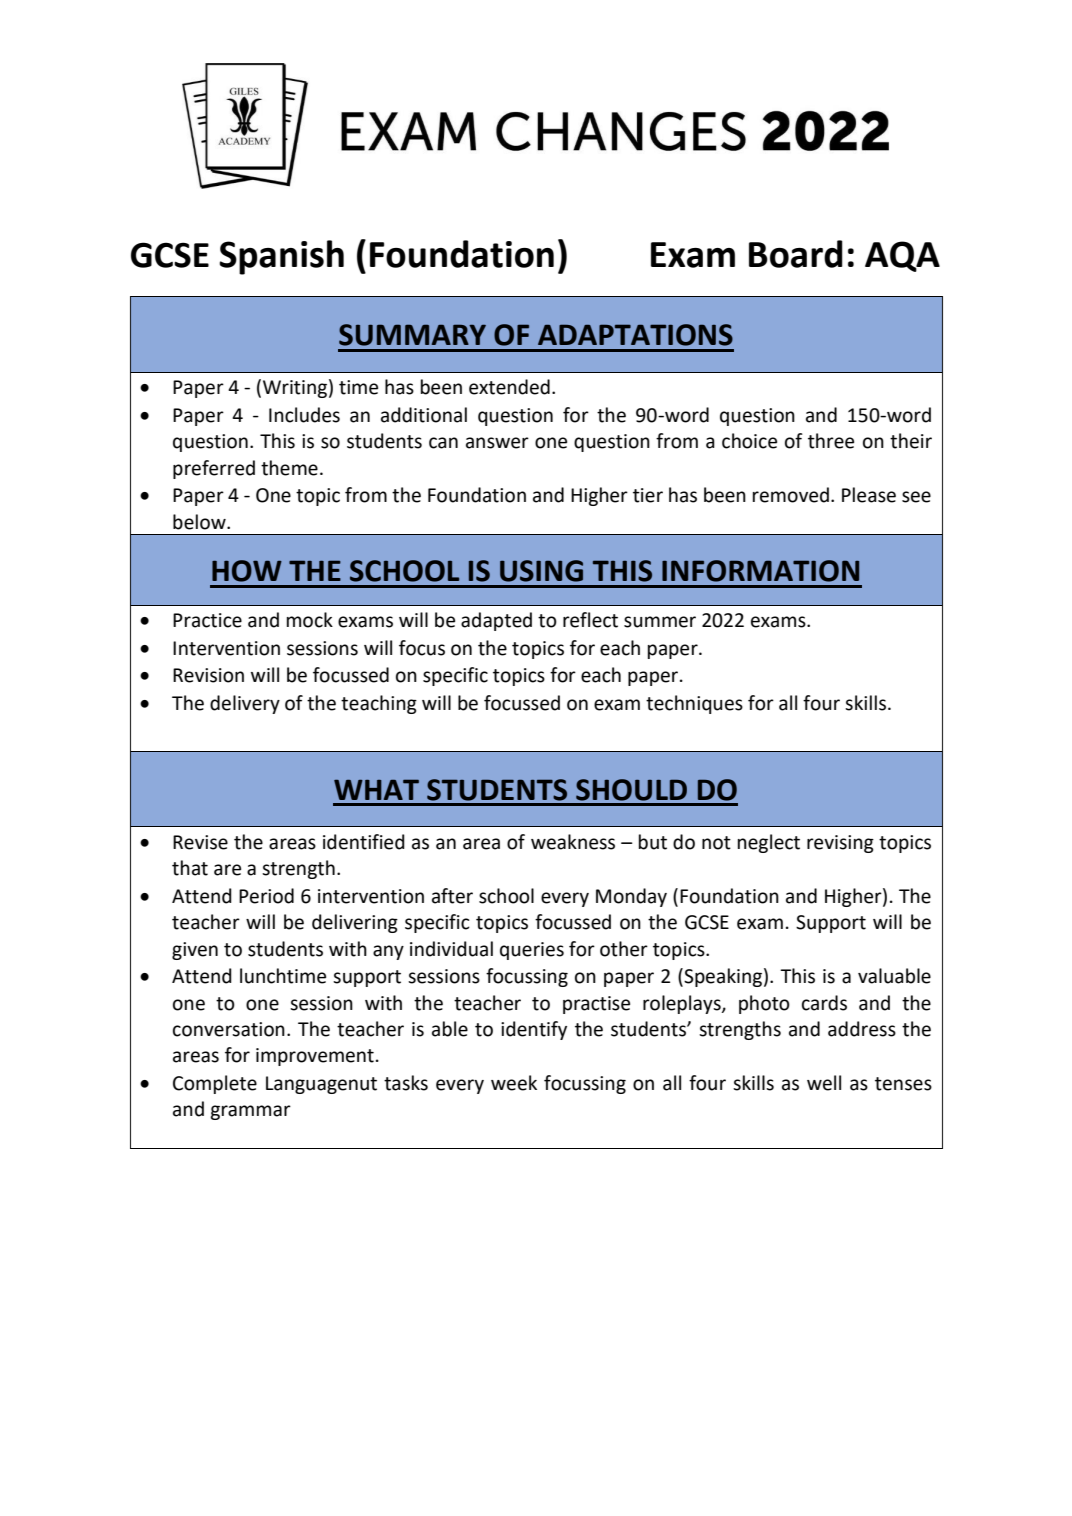 The height and width of the screenshot is (1516, 1072). What do you see at coordinates (635, 335) in the screenshot?
I see `ADAPTATIONS` at bounding box center [635, 335].
